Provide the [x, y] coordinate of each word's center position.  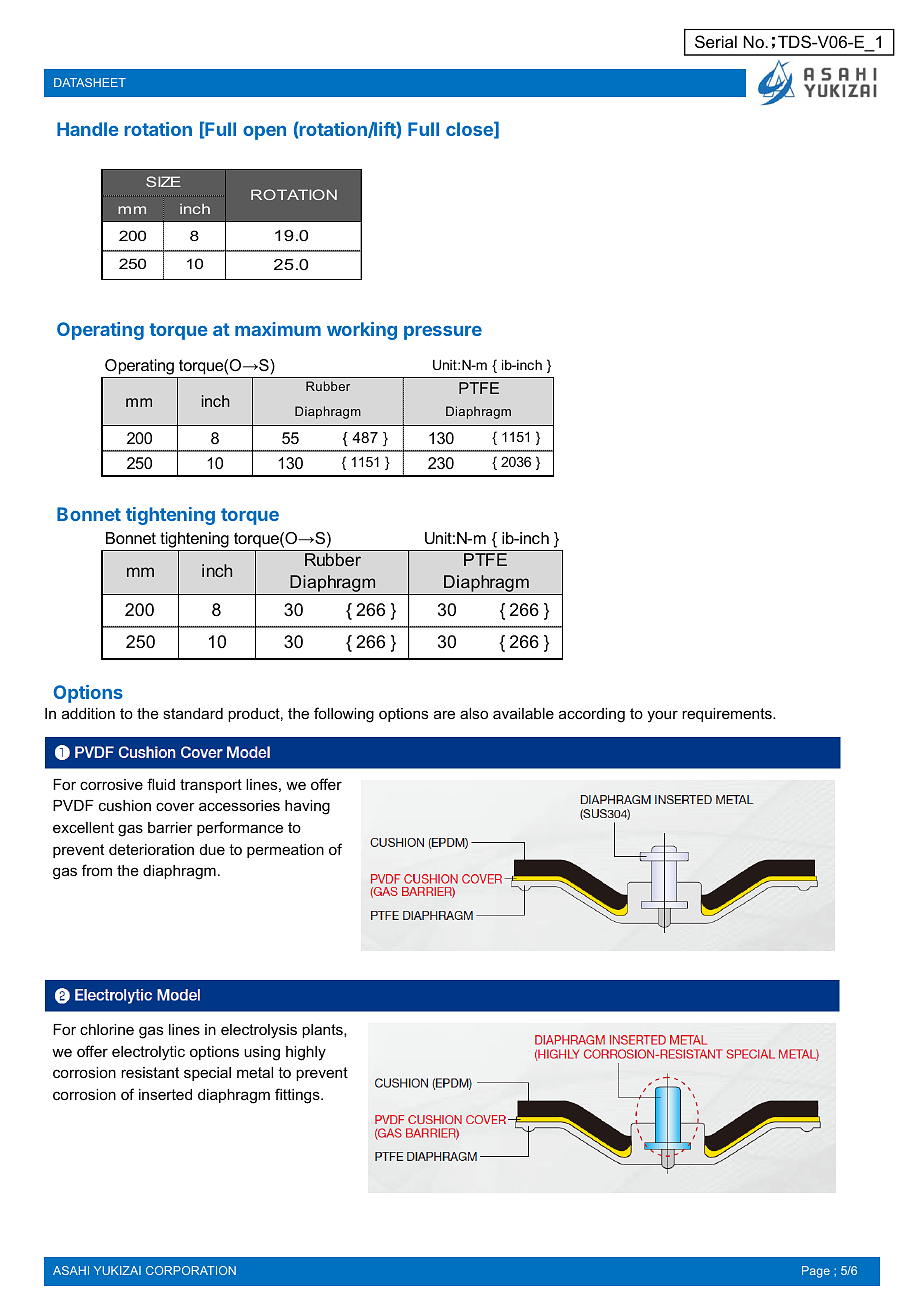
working [362, 331]
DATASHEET [90, 82]
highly [306, 1053]
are [444, 714]
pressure [443, 333]
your [662, 716]
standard [193, 713]
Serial [716, 41]
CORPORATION [191, 1270]
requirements [728, 715]
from [97, 870]
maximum [278, 329]
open [264, 133]
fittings [298, 1096]
